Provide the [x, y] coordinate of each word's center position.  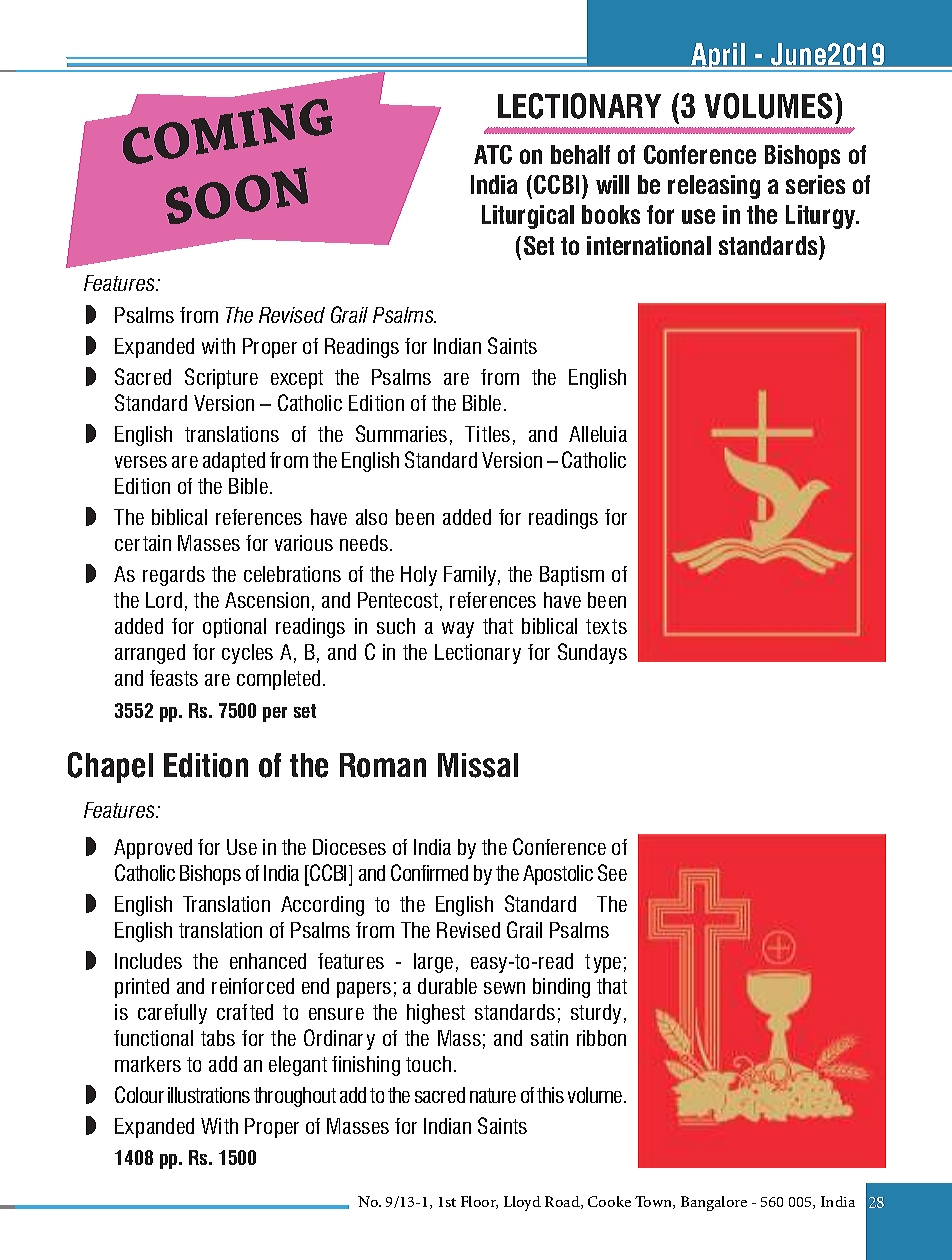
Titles [487, 434]
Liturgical [528, 217]
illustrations [209, 1095]
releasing [714, 187]
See [612, 872]
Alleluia [598, 434]
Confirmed [429, 872]
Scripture [221, 378]
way [458, 630]
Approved [153, 849]
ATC [493, 154]
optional [234, 628]
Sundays [592, 653]
